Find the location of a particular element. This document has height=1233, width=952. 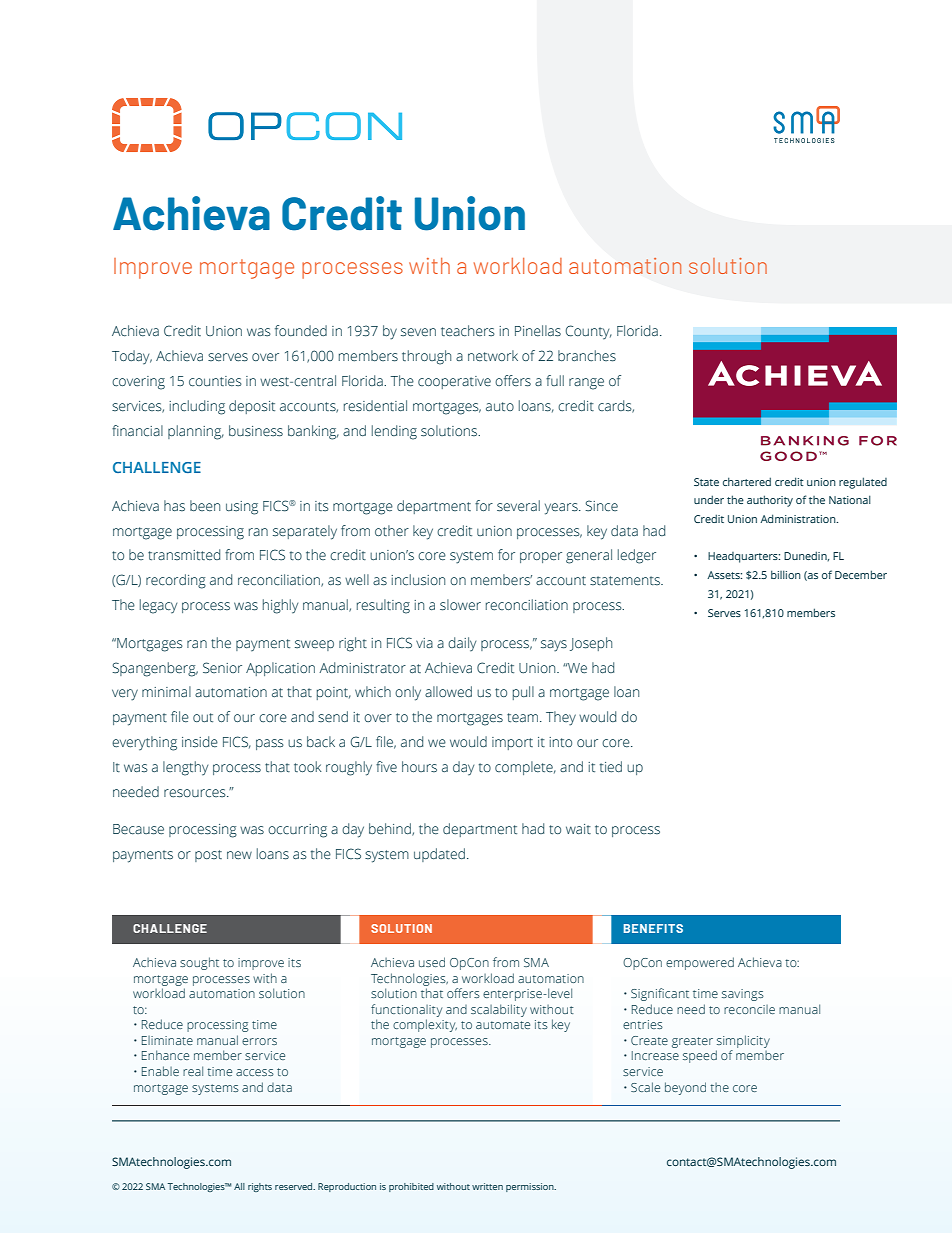

network is located at coordinates (493, 356).
